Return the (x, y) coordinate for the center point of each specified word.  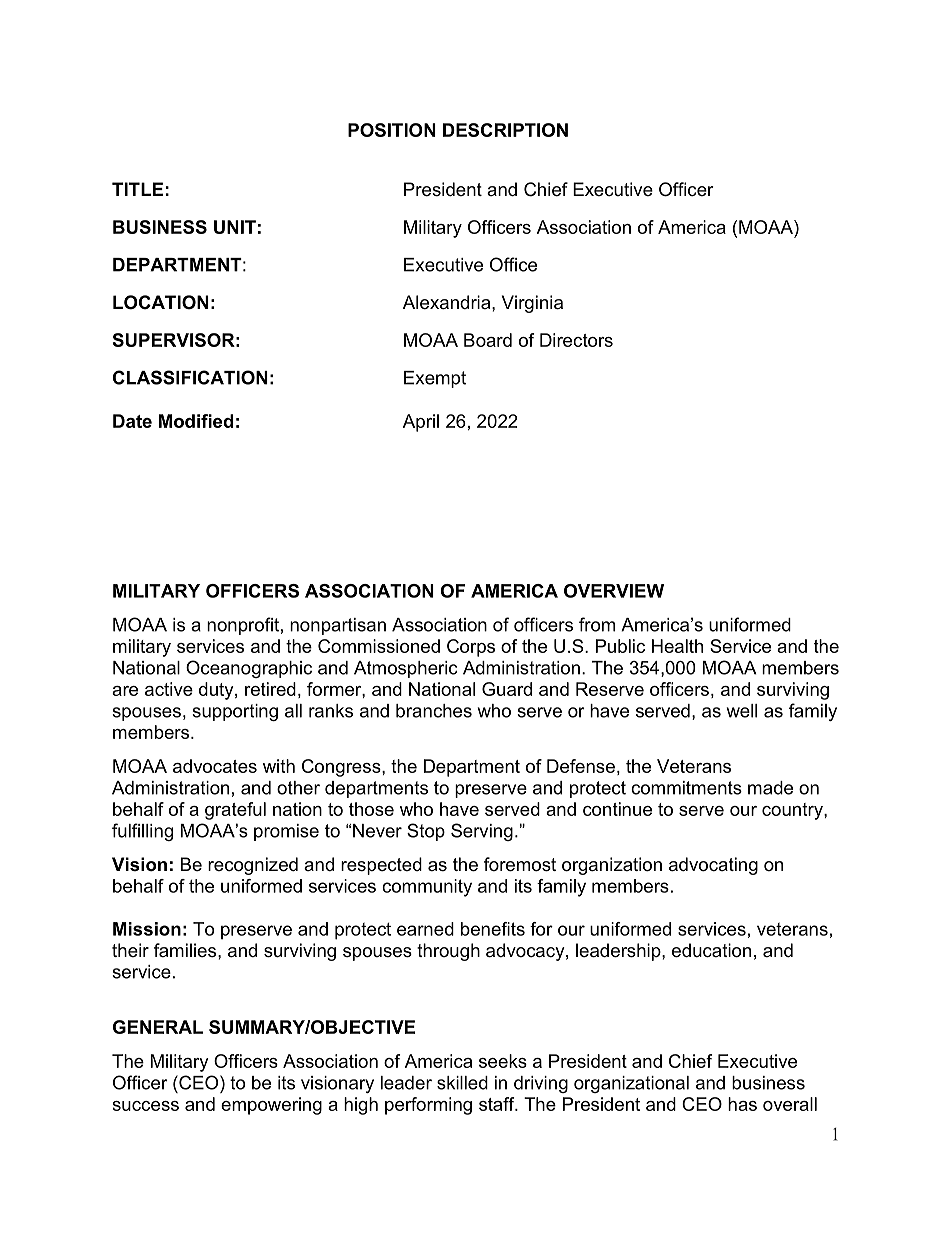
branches (434, 711)
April (421, 423)
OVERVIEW (614, 591)
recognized (253, 866)
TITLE (137, 189)
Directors (576, 340)
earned (425, 929)
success (145, 1106)
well (742, 711)
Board (488, 340)
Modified (196, 421)
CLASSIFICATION (190, 377)
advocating (713, 866)
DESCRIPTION (505, 130)
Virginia (532, 304)
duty (217, 691)
